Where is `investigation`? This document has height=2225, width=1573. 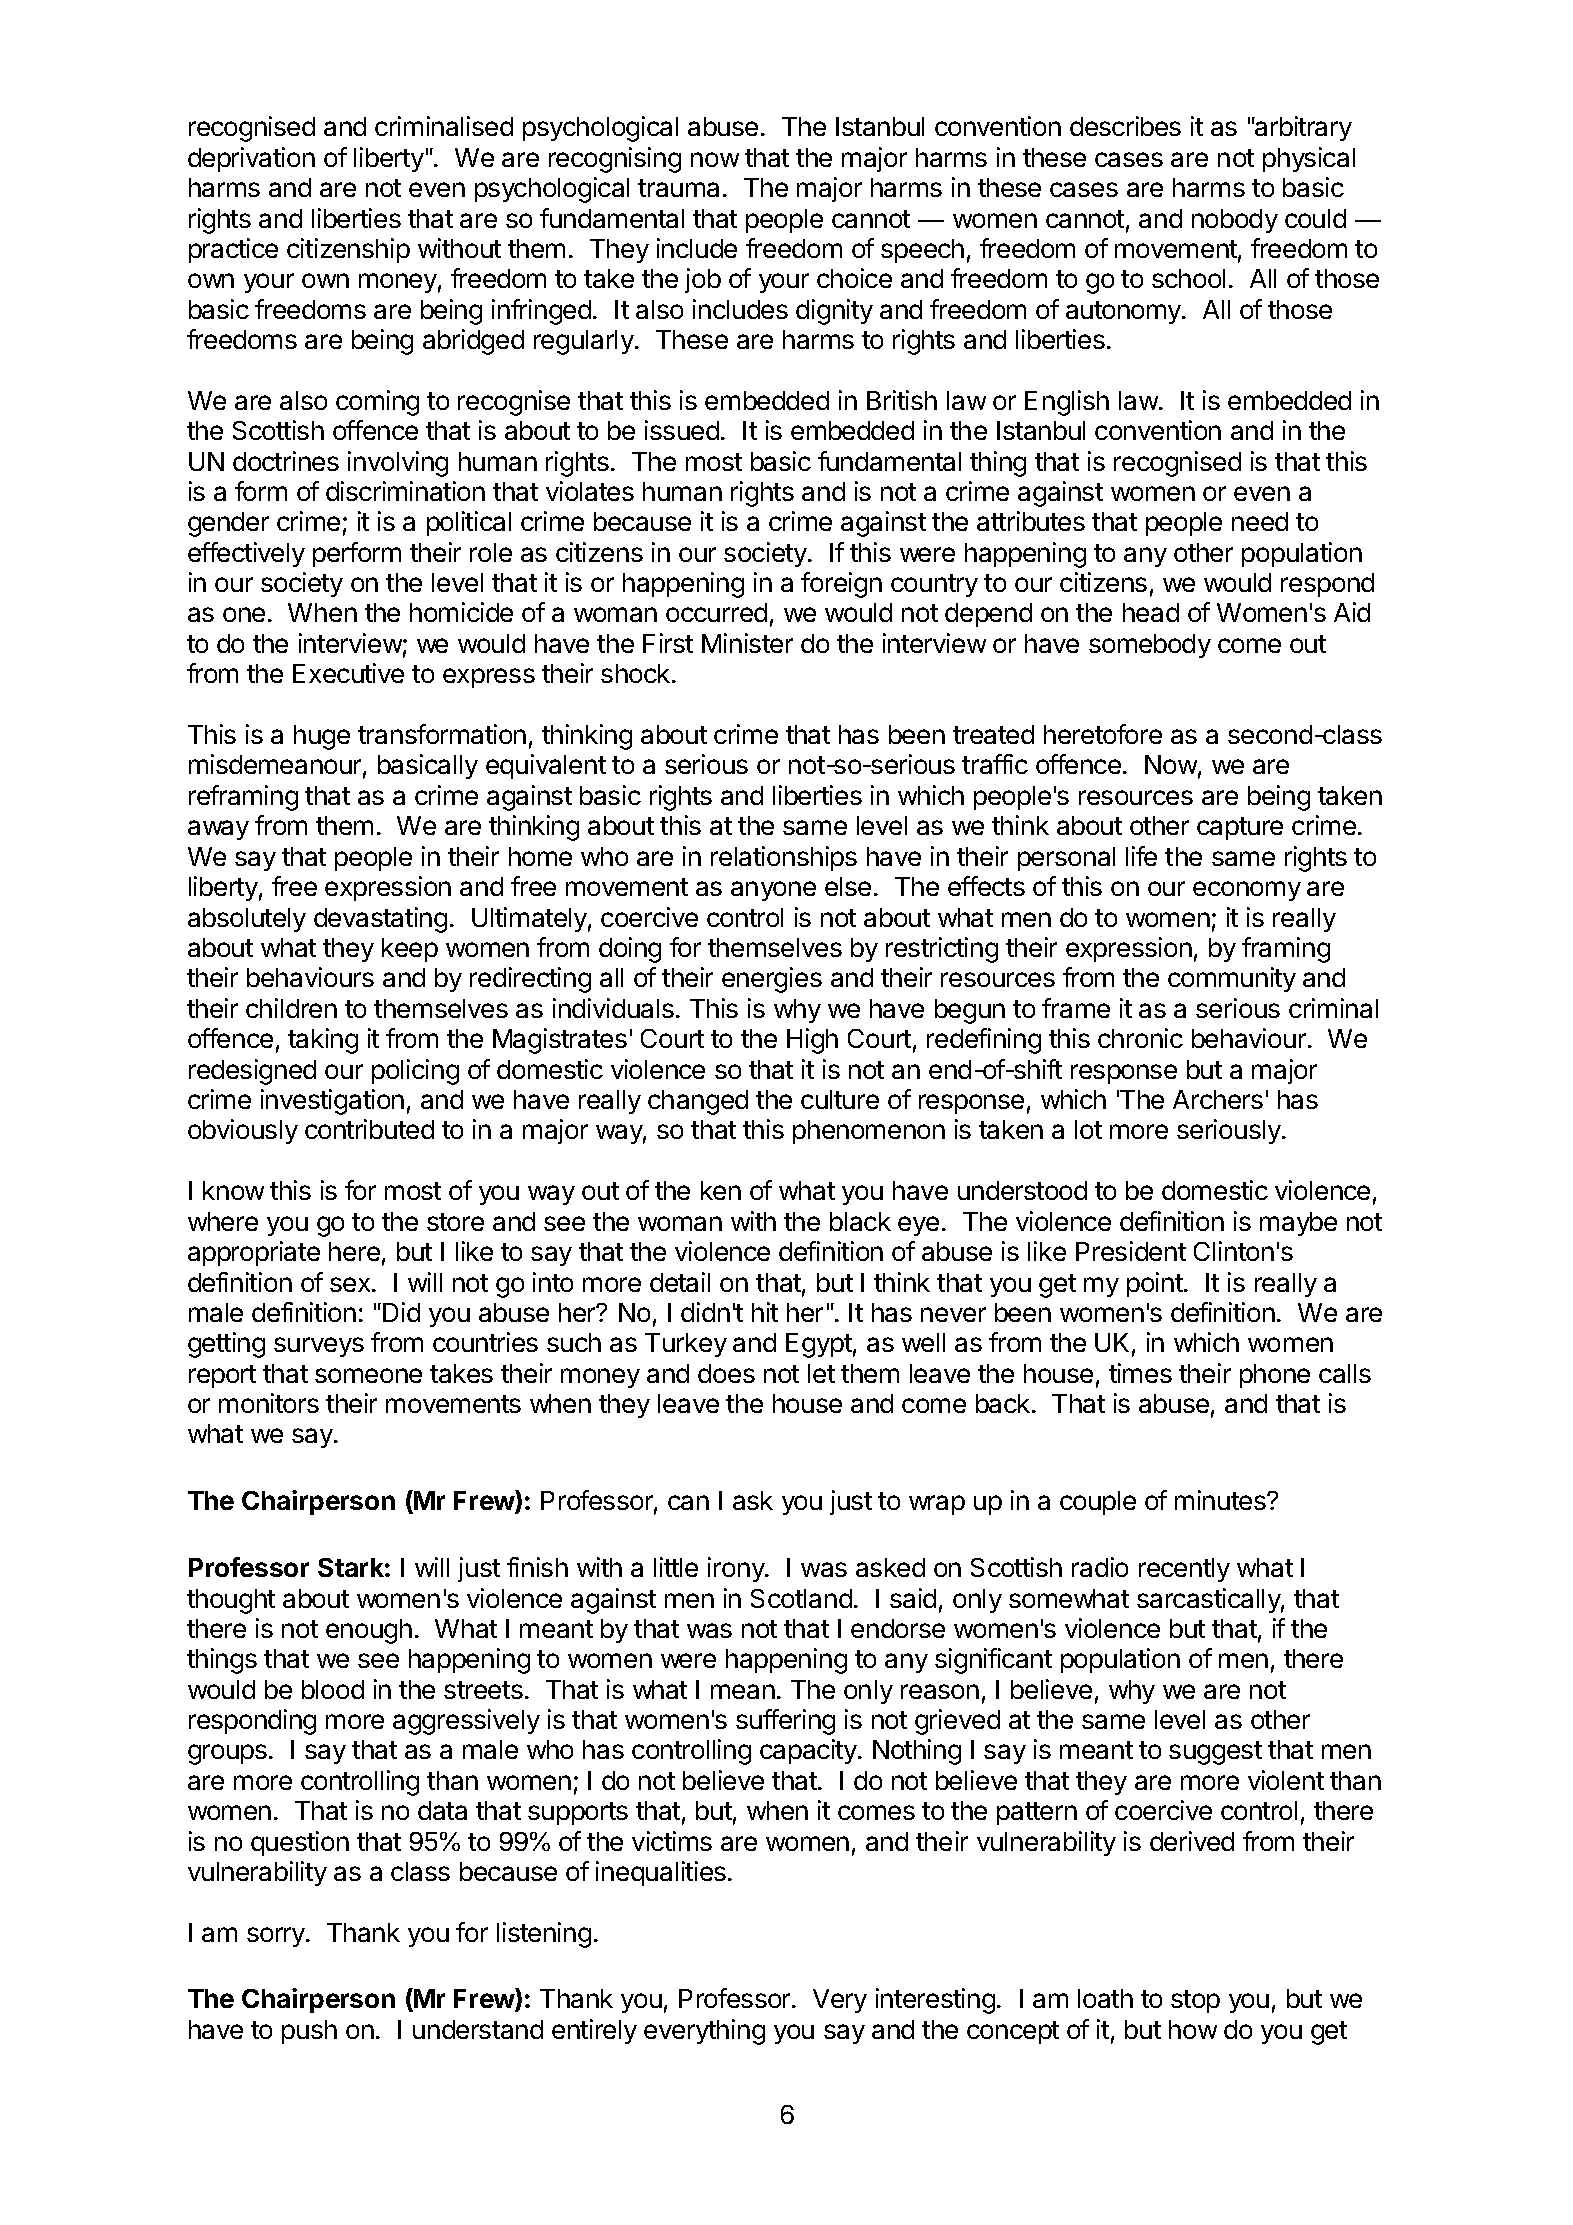 investigation is located at coordinates (332, 1102).
